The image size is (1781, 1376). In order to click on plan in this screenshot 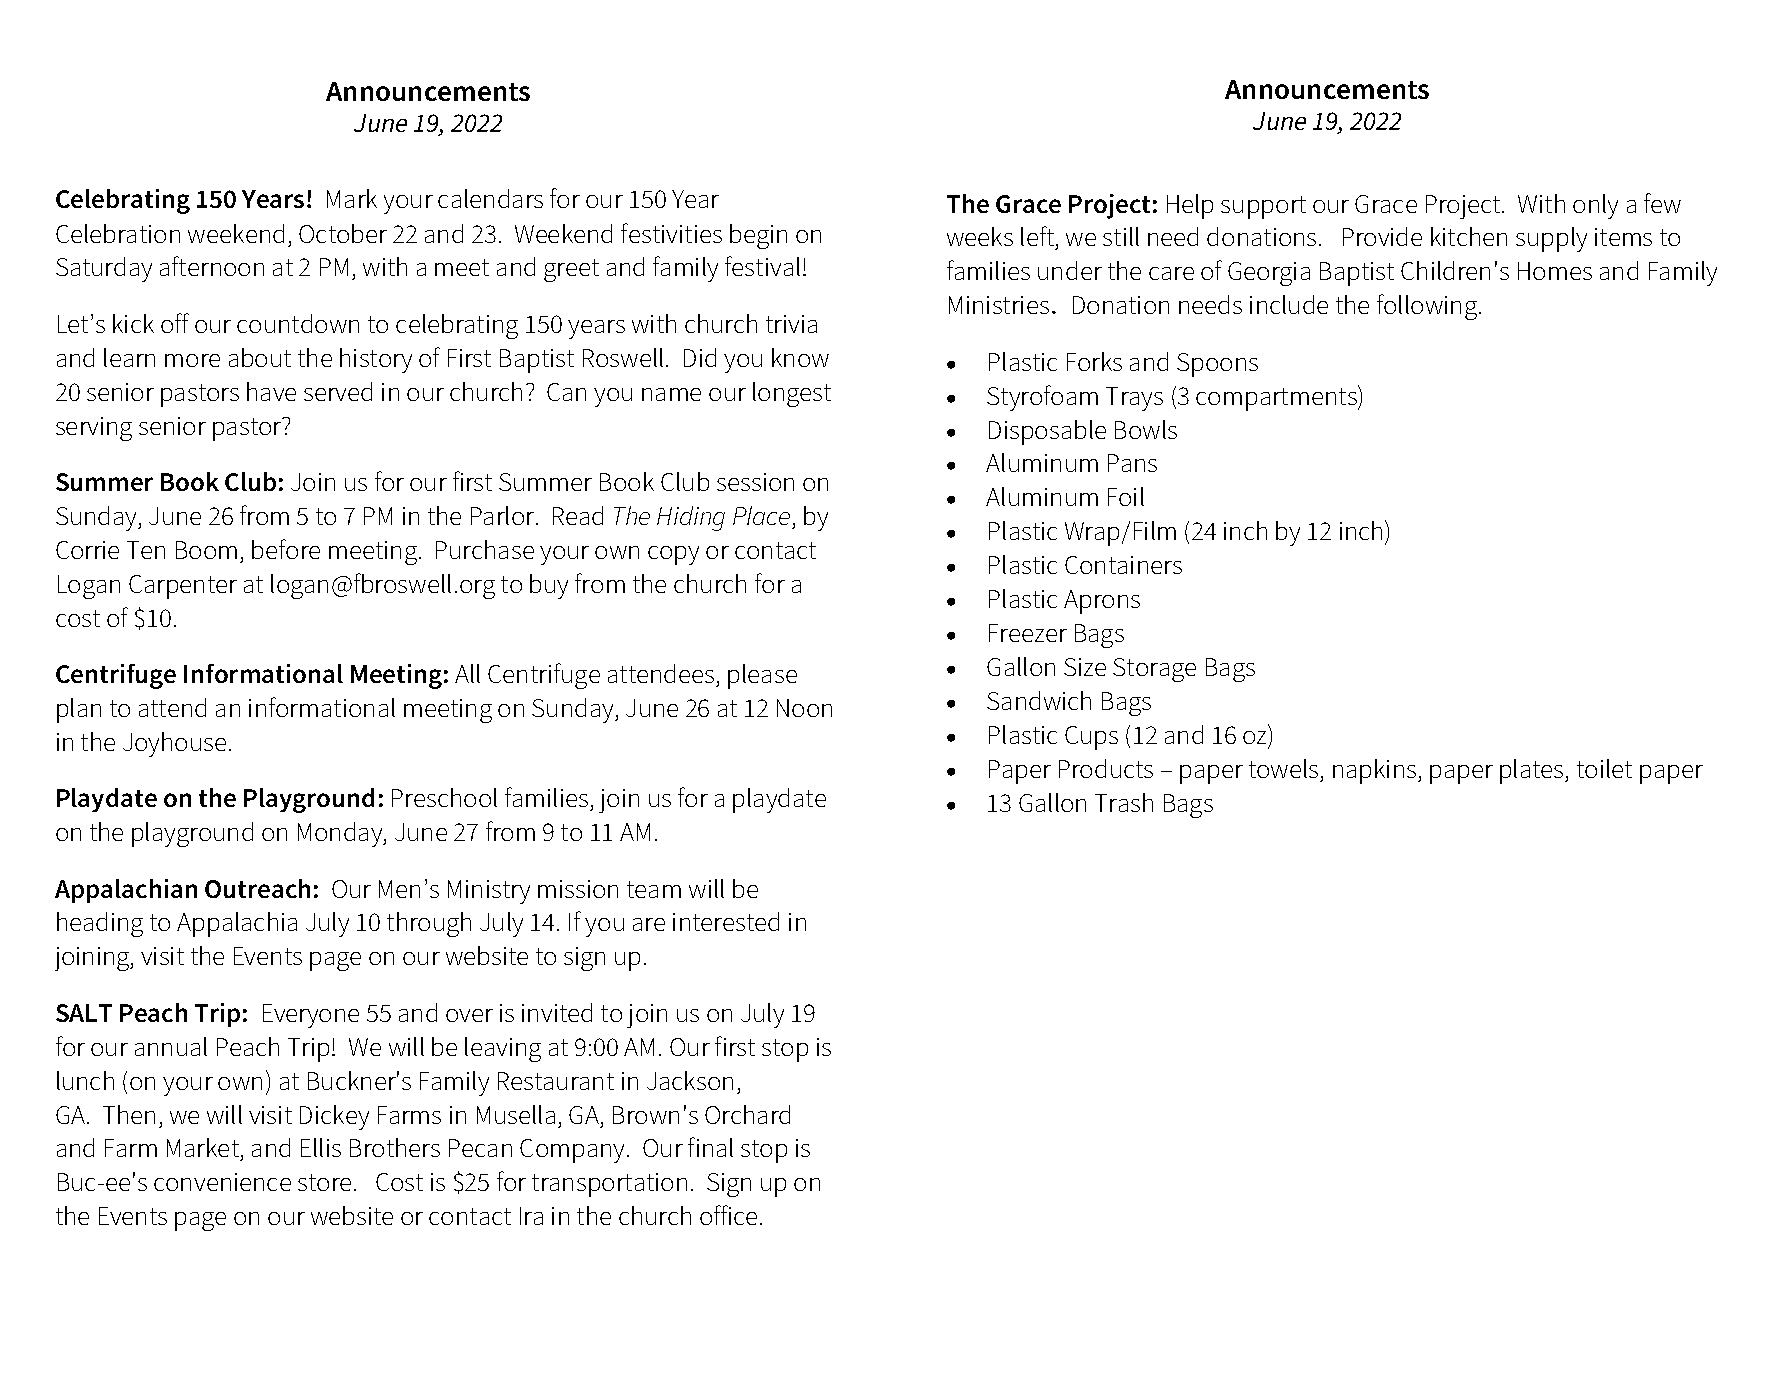, I will do `click(79, 710)`.
